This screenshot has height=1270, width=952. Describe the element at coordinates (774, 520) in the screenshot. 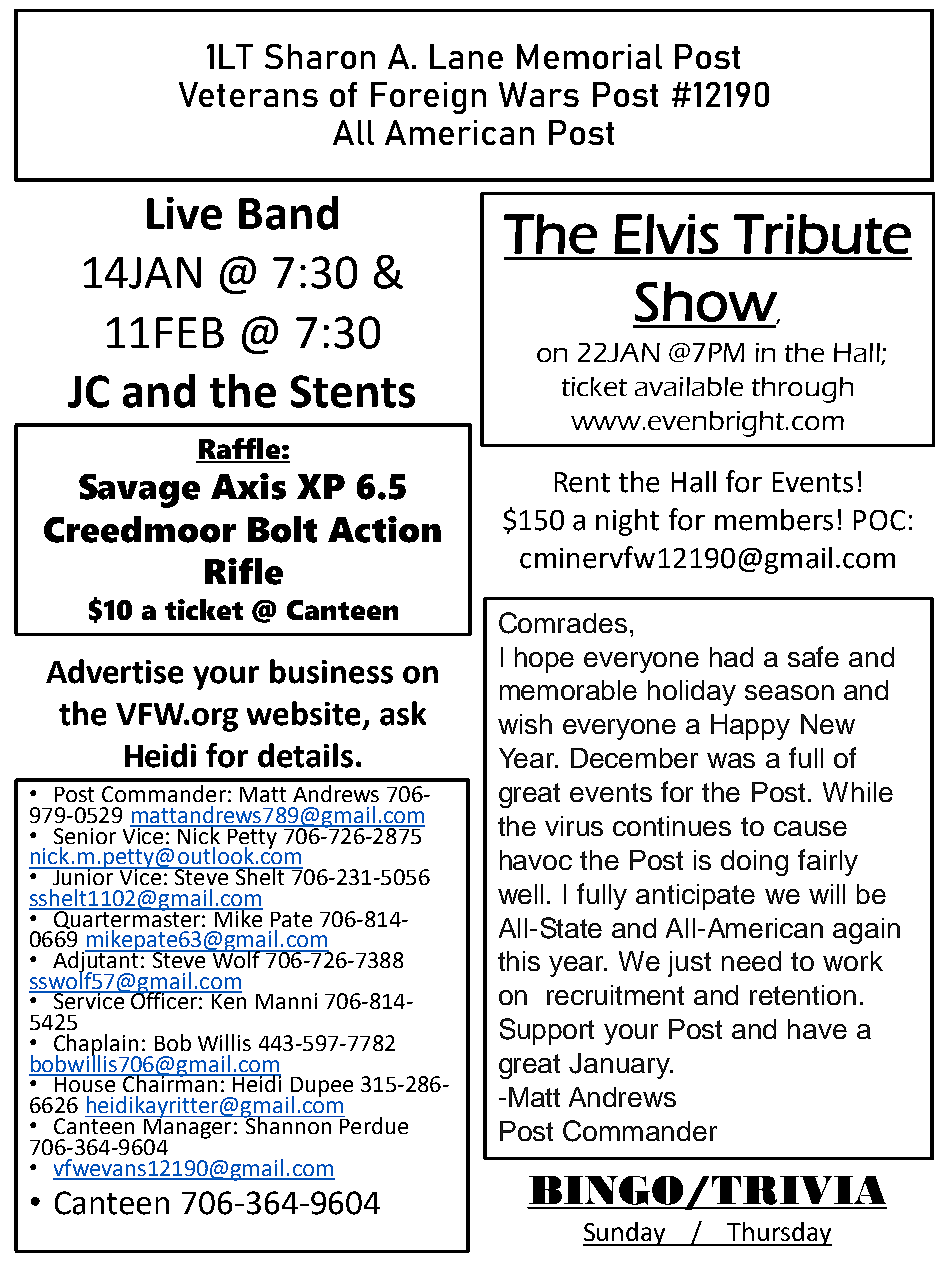

I see `members` at that location.
